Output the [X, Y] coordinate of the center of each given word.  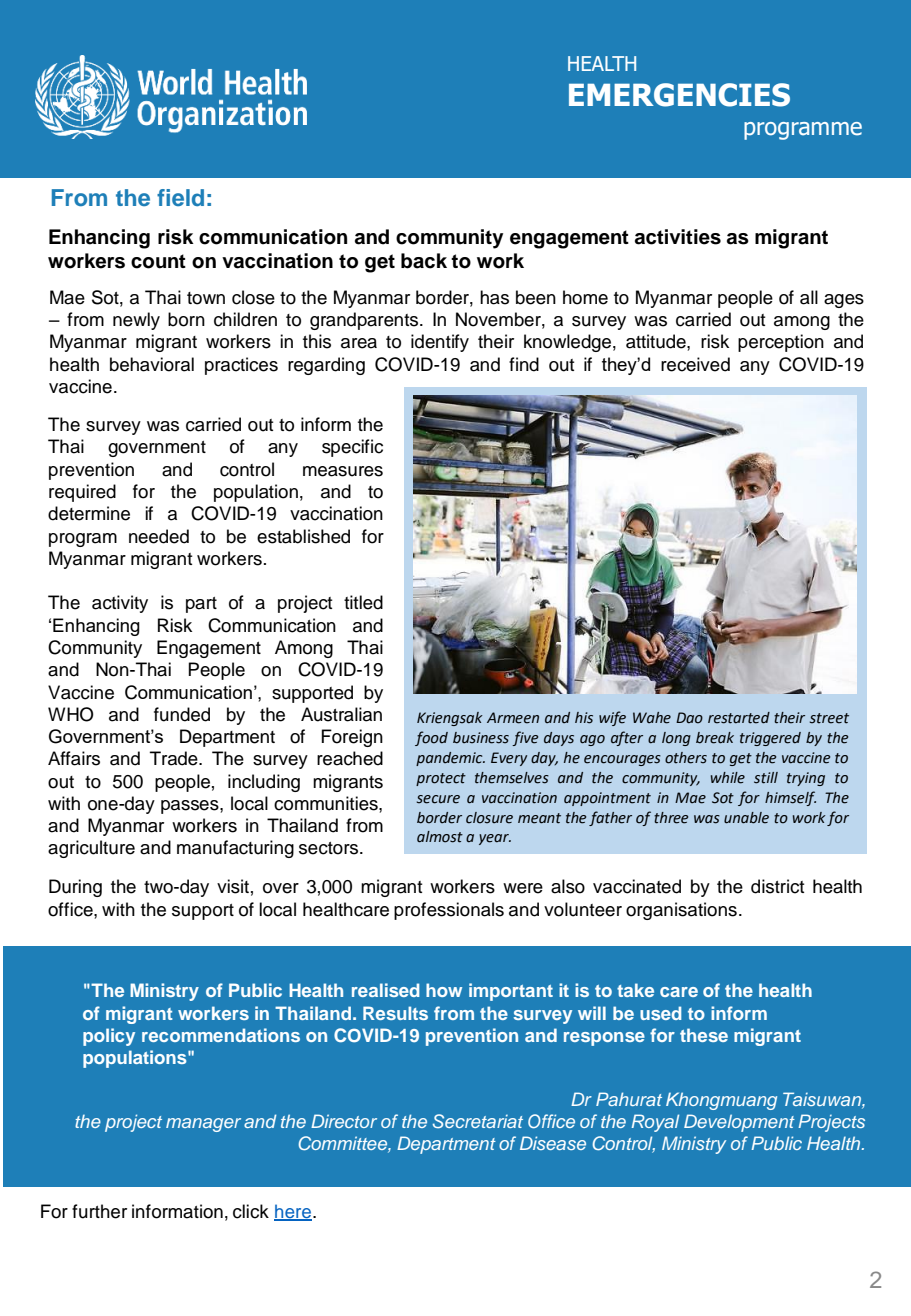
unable [746, 818]
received [695, 364]
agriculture [91, 849]
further [99, 1211]
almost [440, 837]
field [180, 197]
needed [159, 536]
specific [352, 448]
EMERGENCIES [679, 95]
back [424, 261]
